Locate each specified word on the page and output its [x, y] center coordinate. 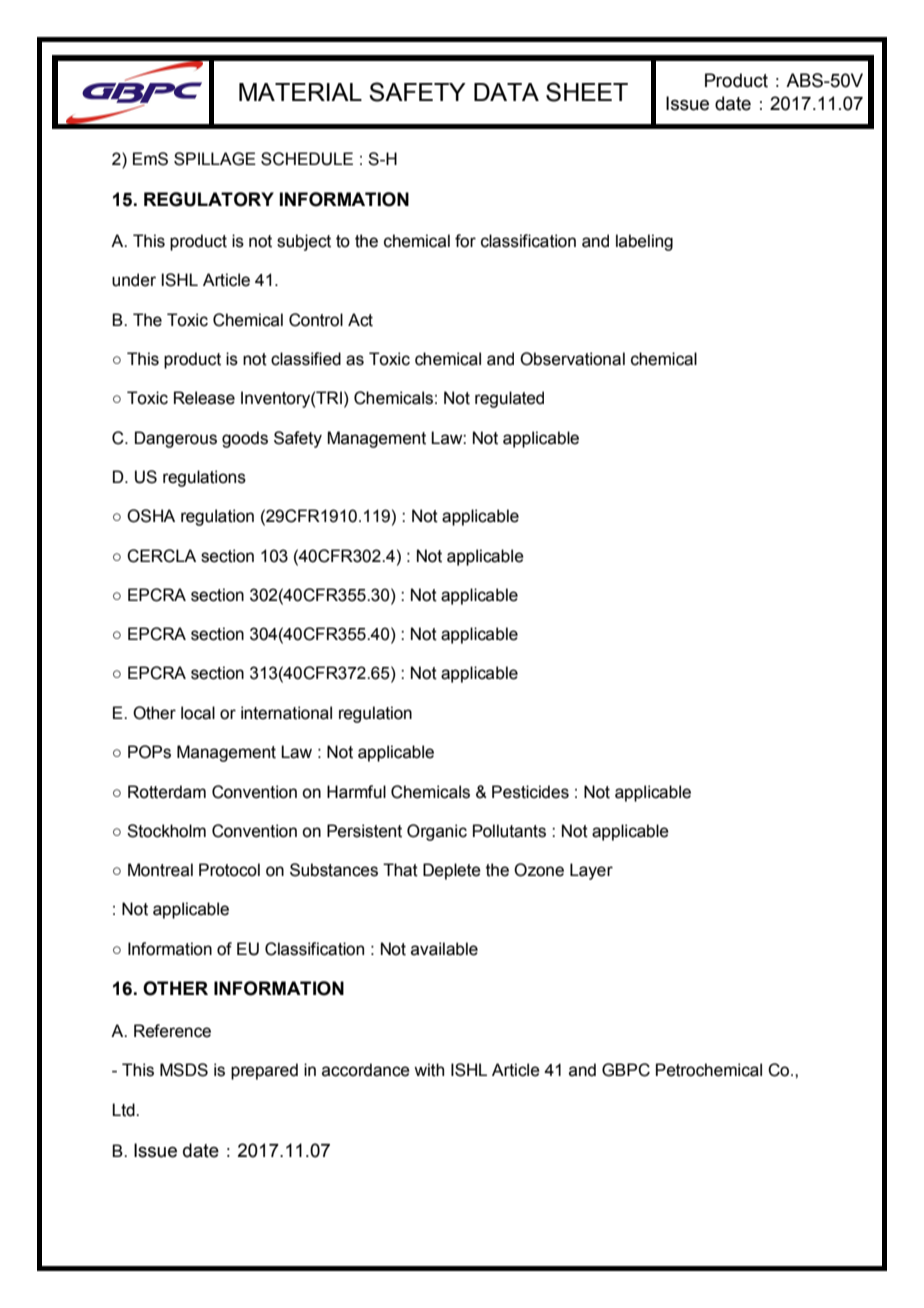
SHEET [587, 92]
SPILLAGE [215, 159]
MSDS [184, 1070]
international [286, 713]
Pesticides [530, 792]
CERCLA [161, 556]
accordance [366, 1070]
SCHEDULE [307, 159]
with [429, 1070]
